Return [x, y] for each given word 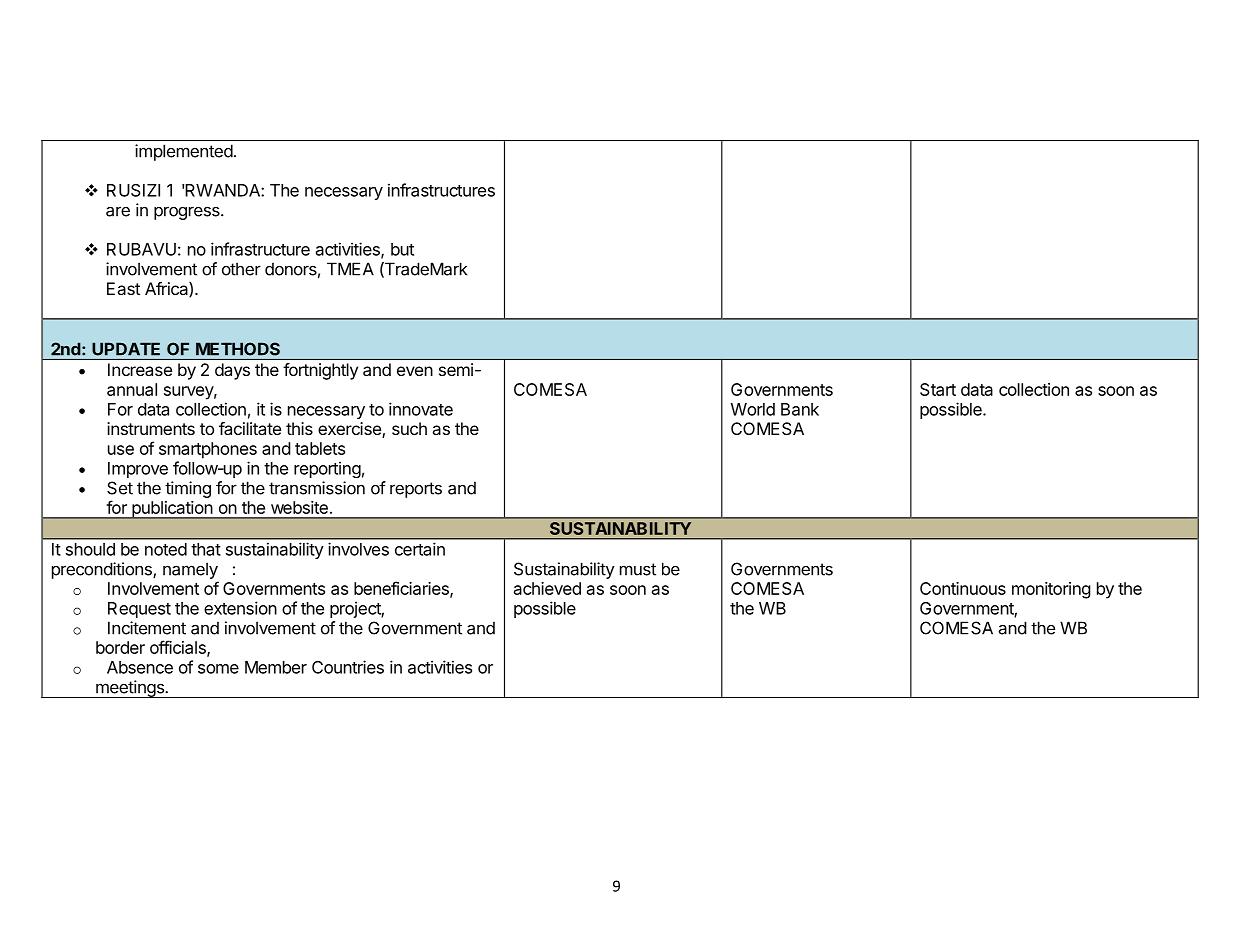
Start [938, 389]
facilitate [250, 428]
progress [188, 213]
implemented [184, 152]
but [402, 249]
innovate [421, 409]
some [218, 669]
